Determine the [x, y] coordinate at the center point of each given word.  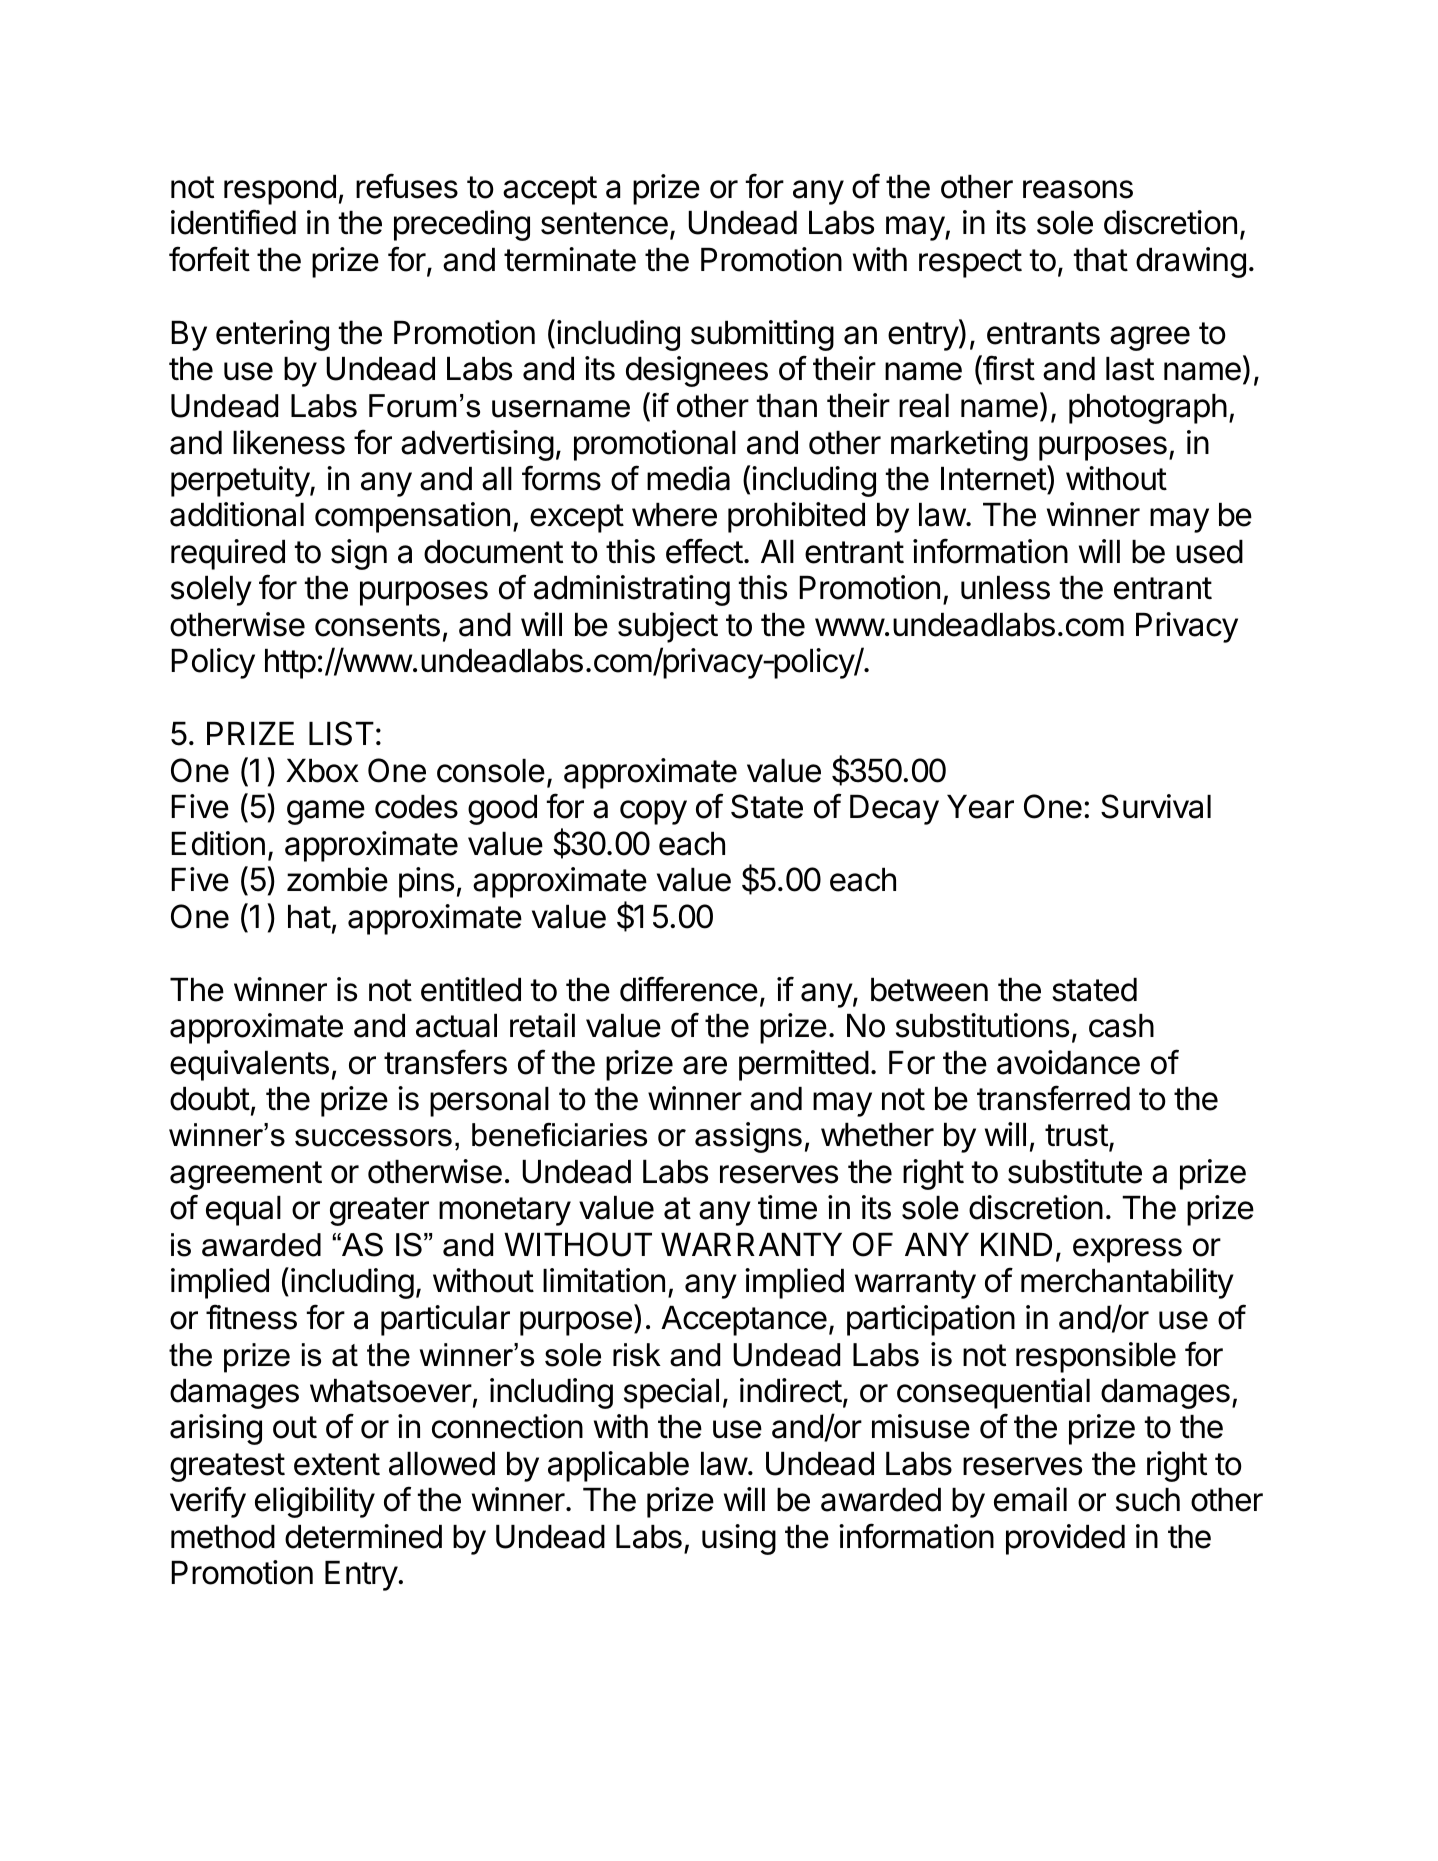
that [1101, 260]
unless [1005, 588]
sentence [604, 223]
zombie [337, 879]
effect [704, 551]
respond [280, 190]
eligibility [315, 1502]
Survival [1156, 806]
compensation [412, 517]
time [787, 1207]
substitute [1075, 1171]
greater [379, 1211]
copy [653, 812]
